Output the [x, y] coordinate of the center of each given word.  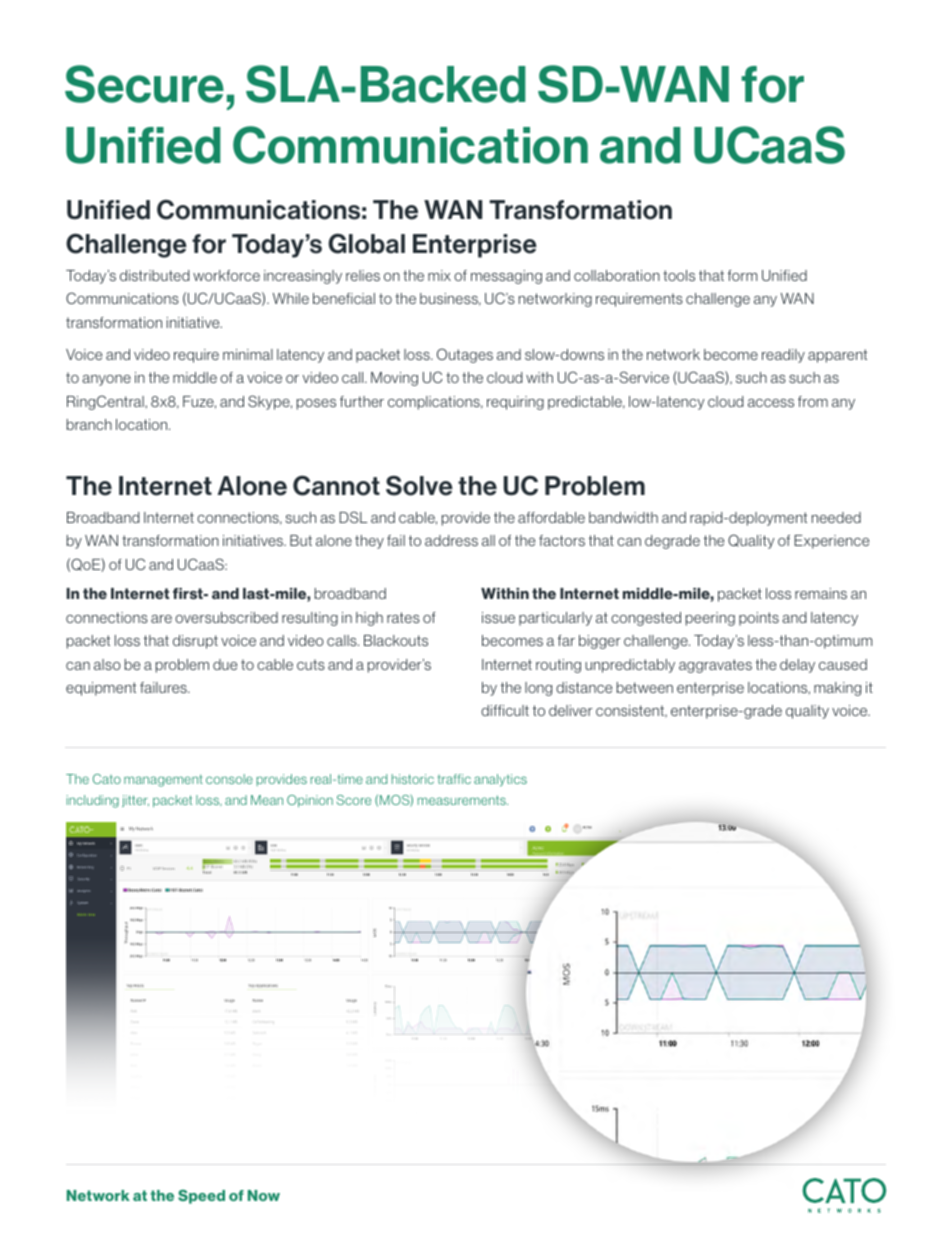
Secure [144, 84]
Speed [201, 1197]
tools [679, 275]
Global [366, 243]
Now [264, 1195]
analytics [500, 780]
